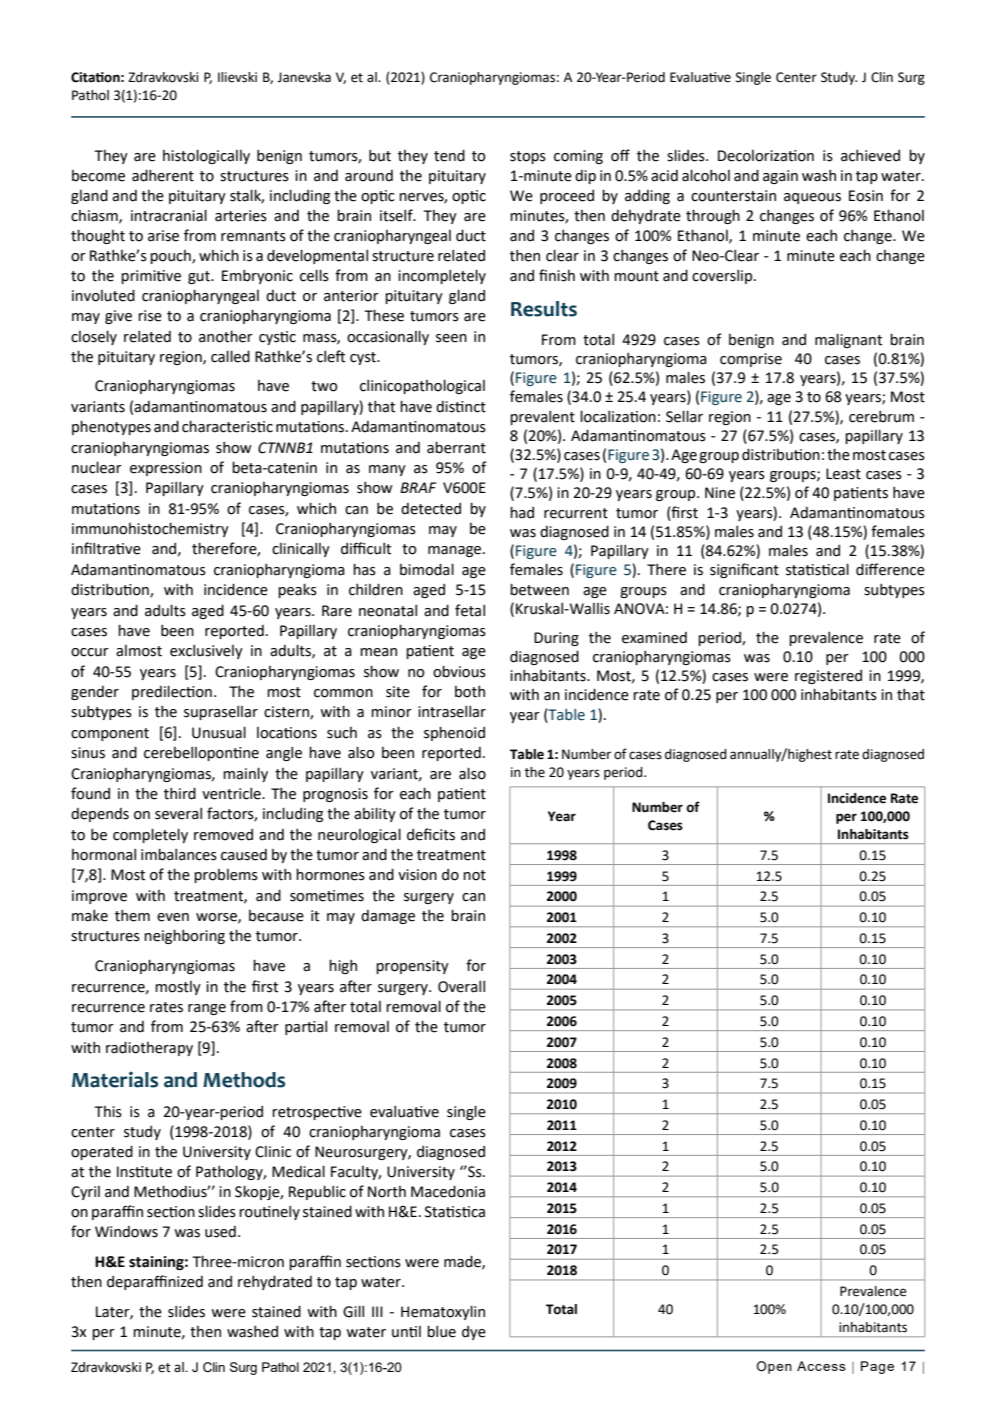 This screenshot has width=996, height=1408. I want to click on sphenoid, so click(454, 733).
